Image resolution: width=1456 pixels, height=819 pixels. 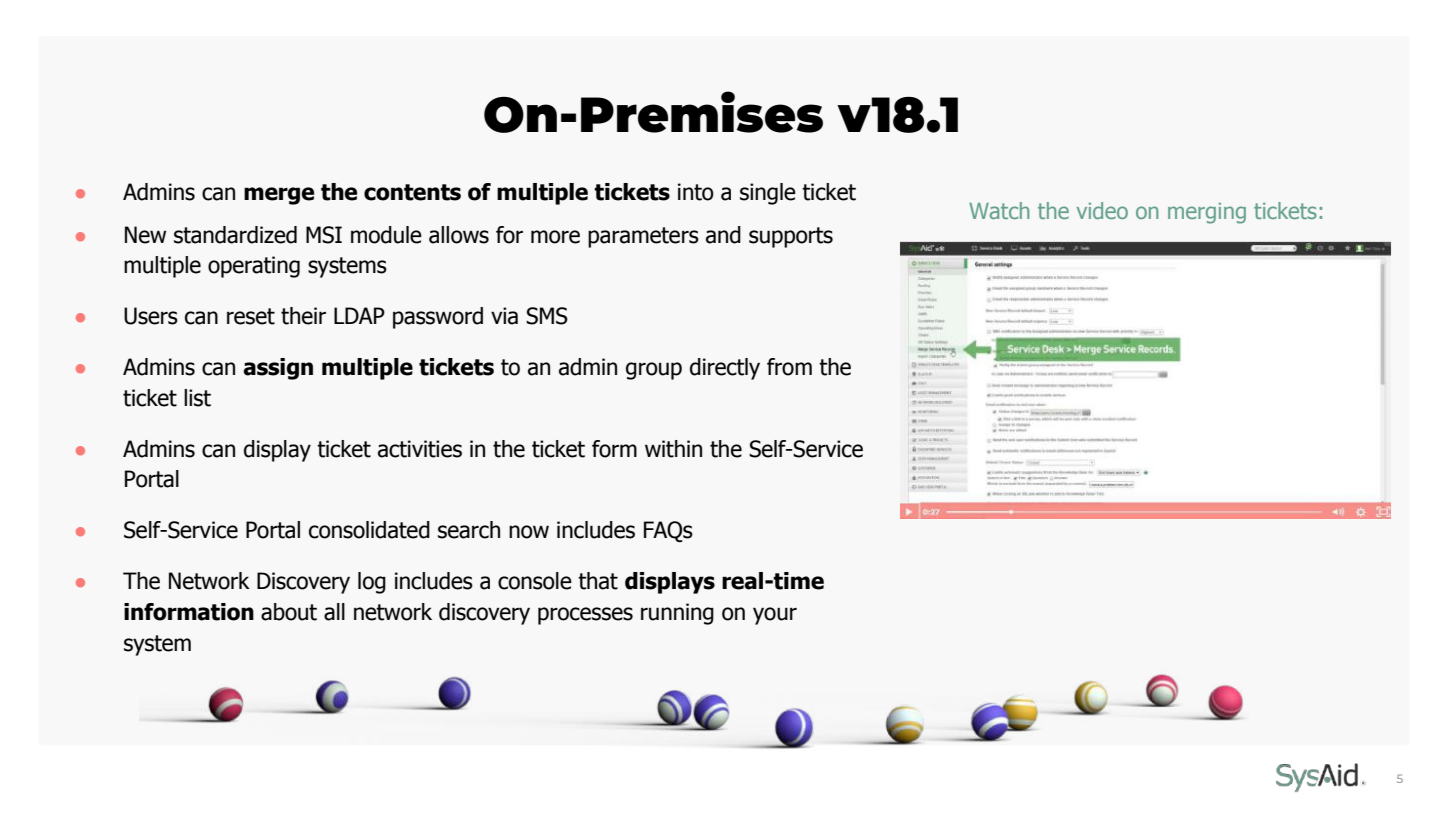 I want to click on within, so click(x=673, y=449).
